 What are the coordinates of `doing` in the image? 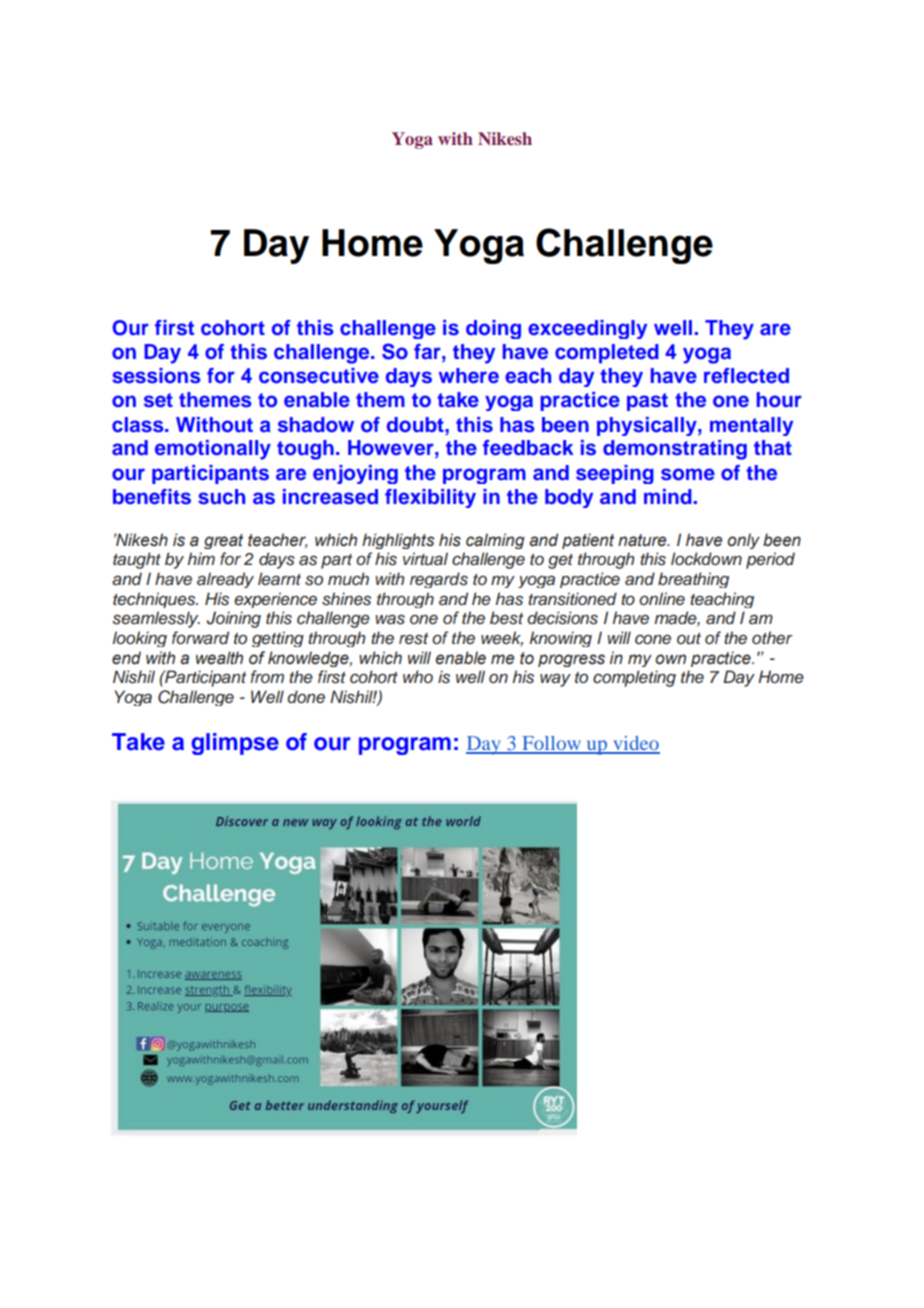 It's located at (493, 329).
